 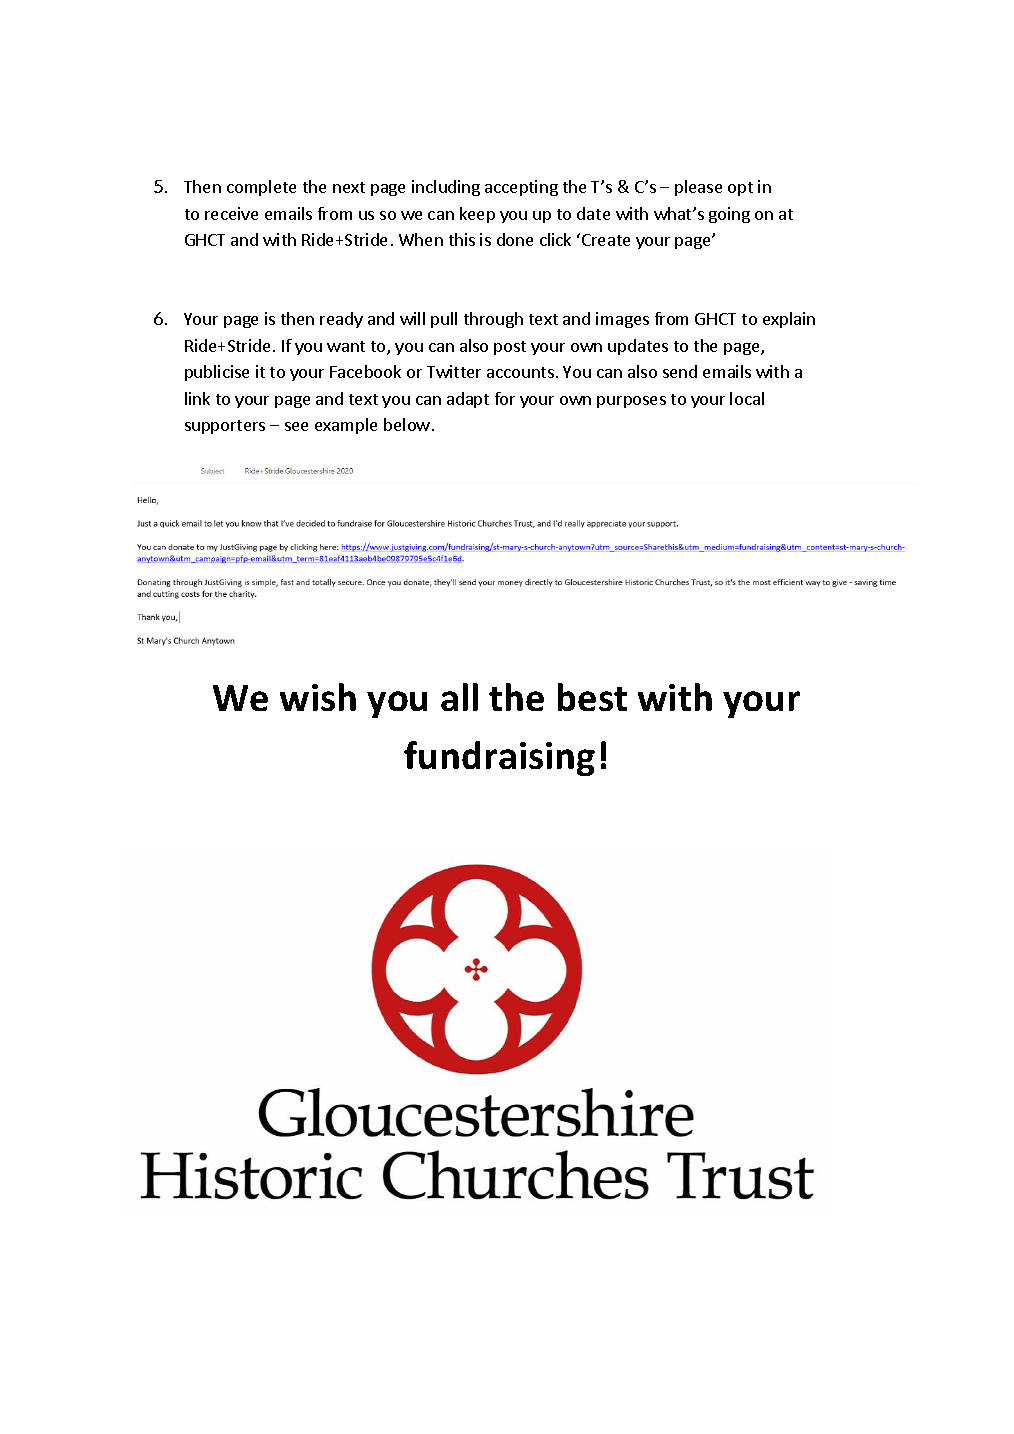 I want to click on wish, so click(x=318, y=697).
